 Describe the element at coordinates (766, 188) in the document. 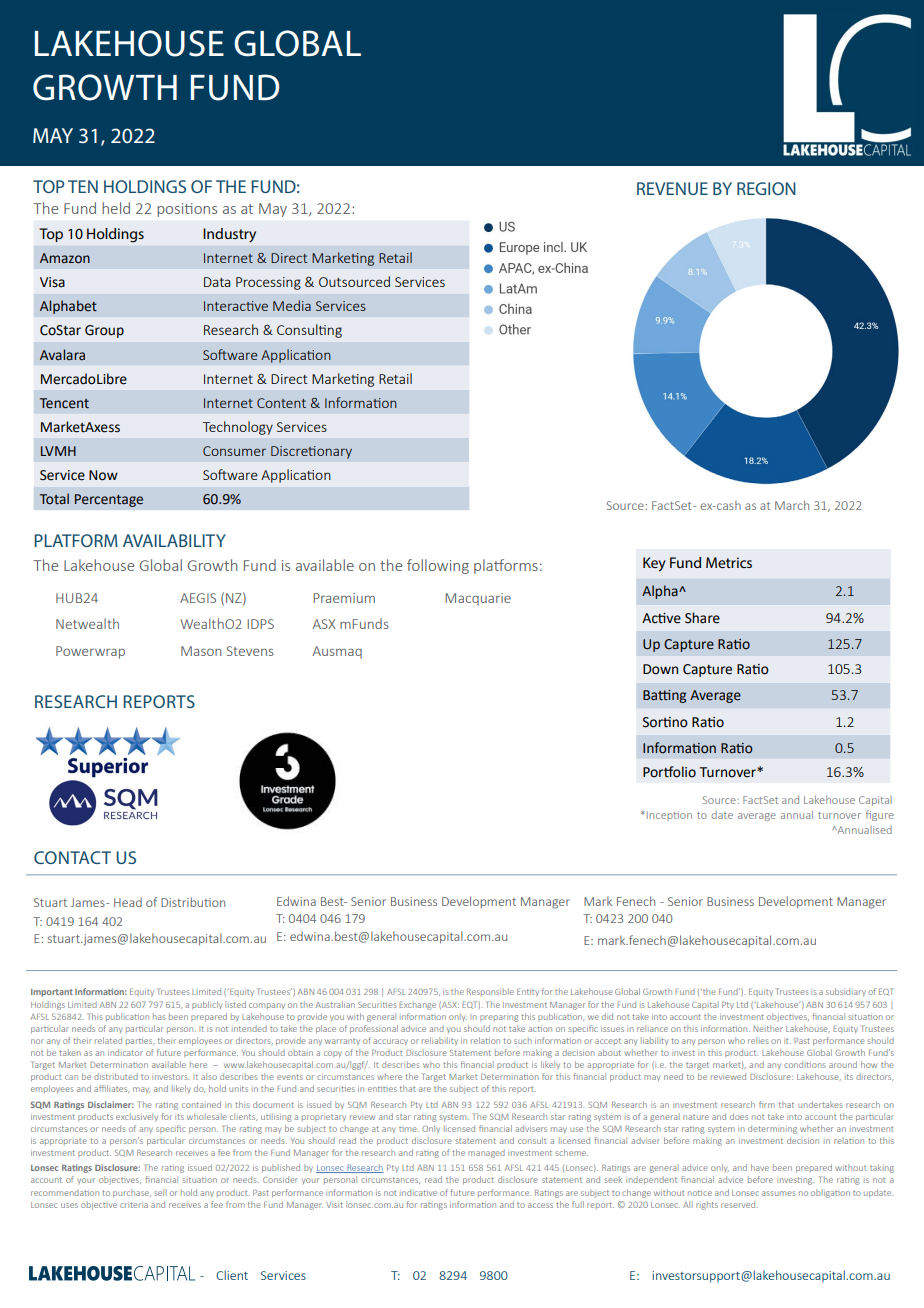

I see `REGION` at that location.
